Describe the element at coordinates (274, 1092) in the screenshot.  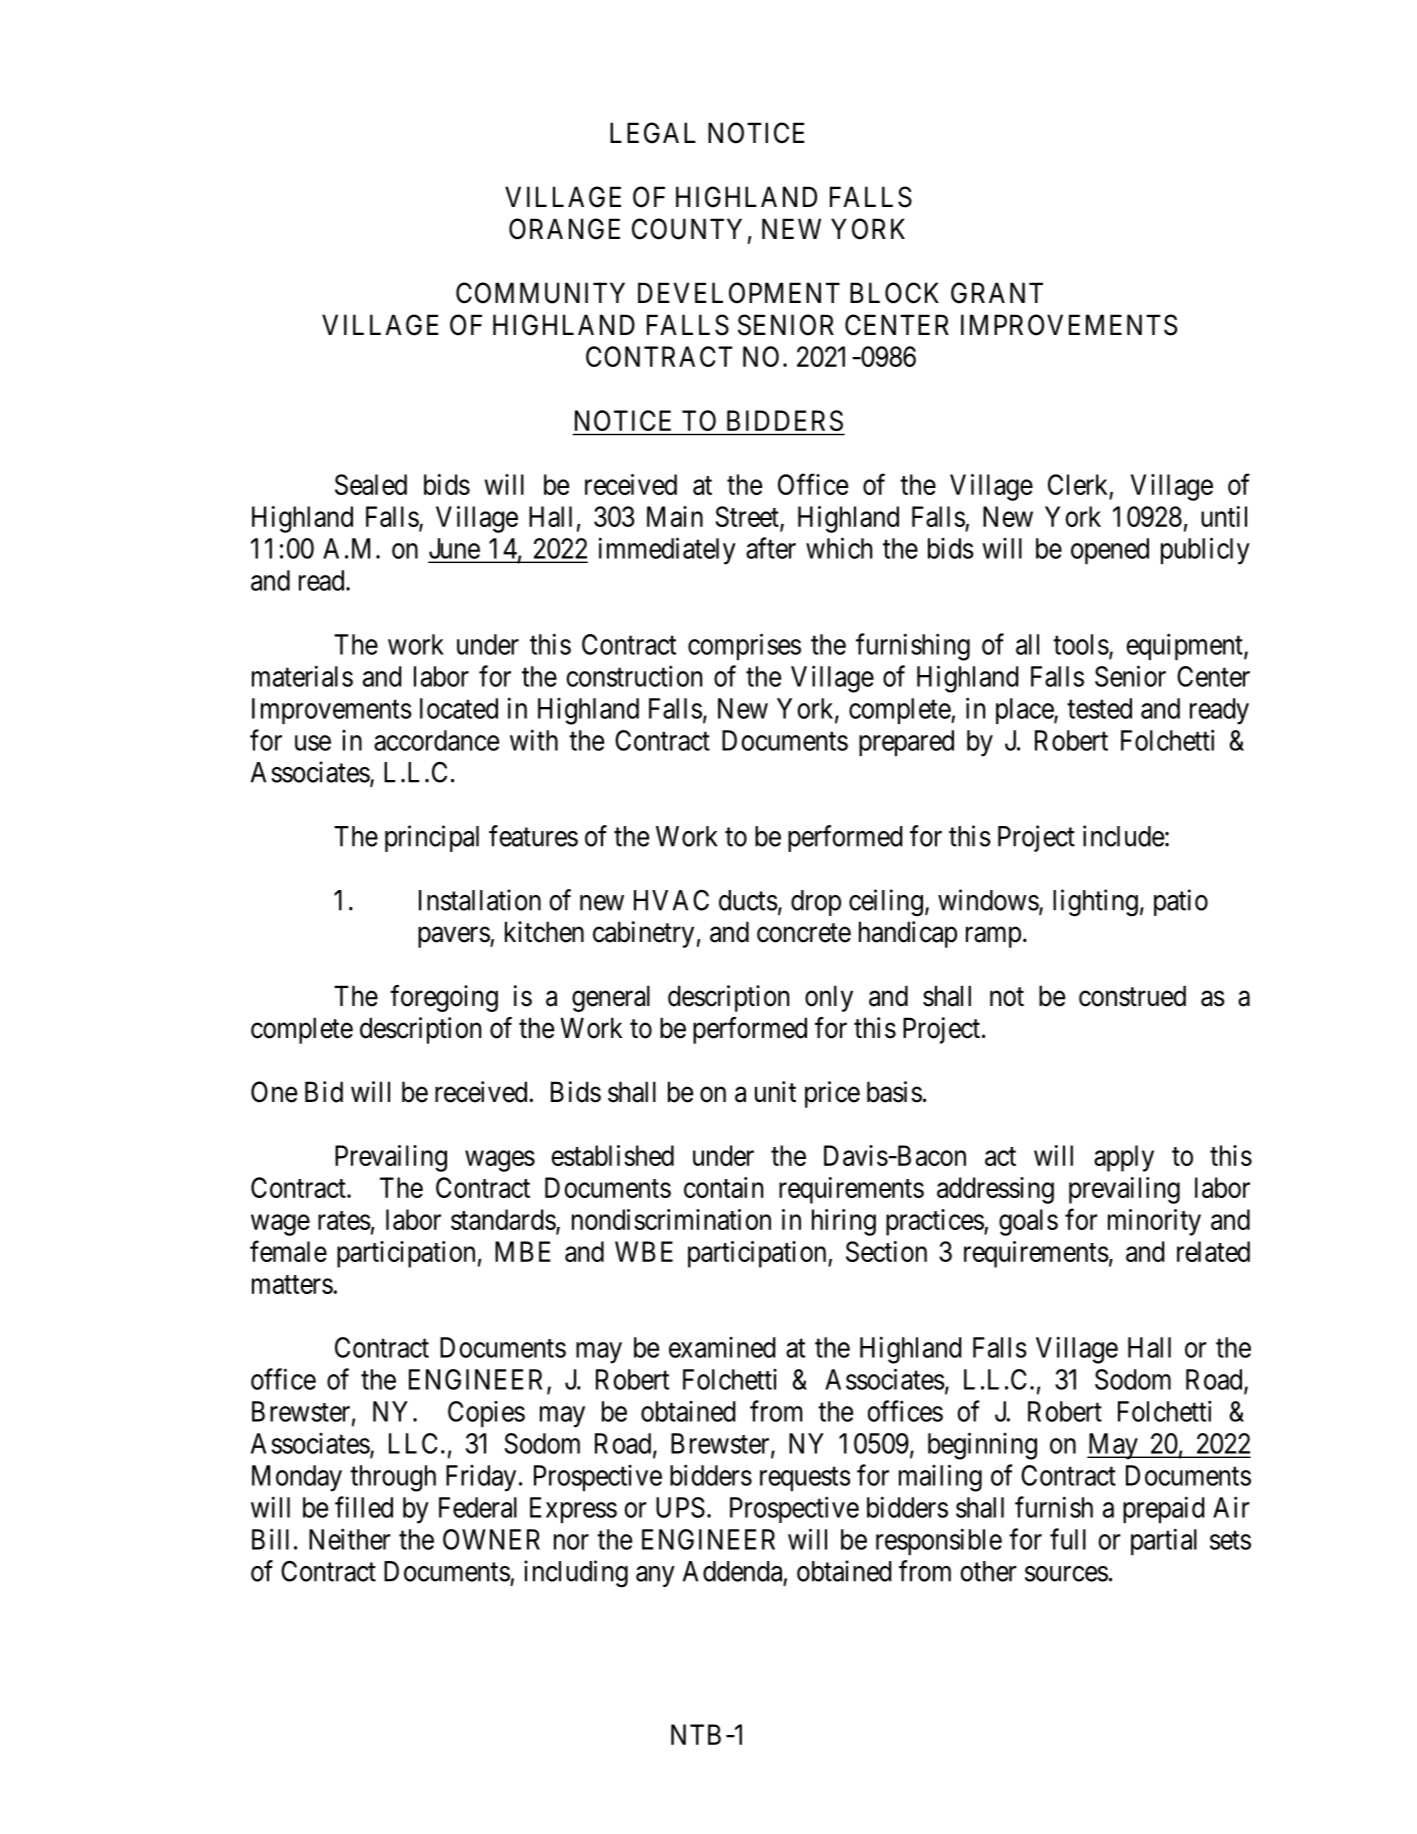
I see `One` at that location.
